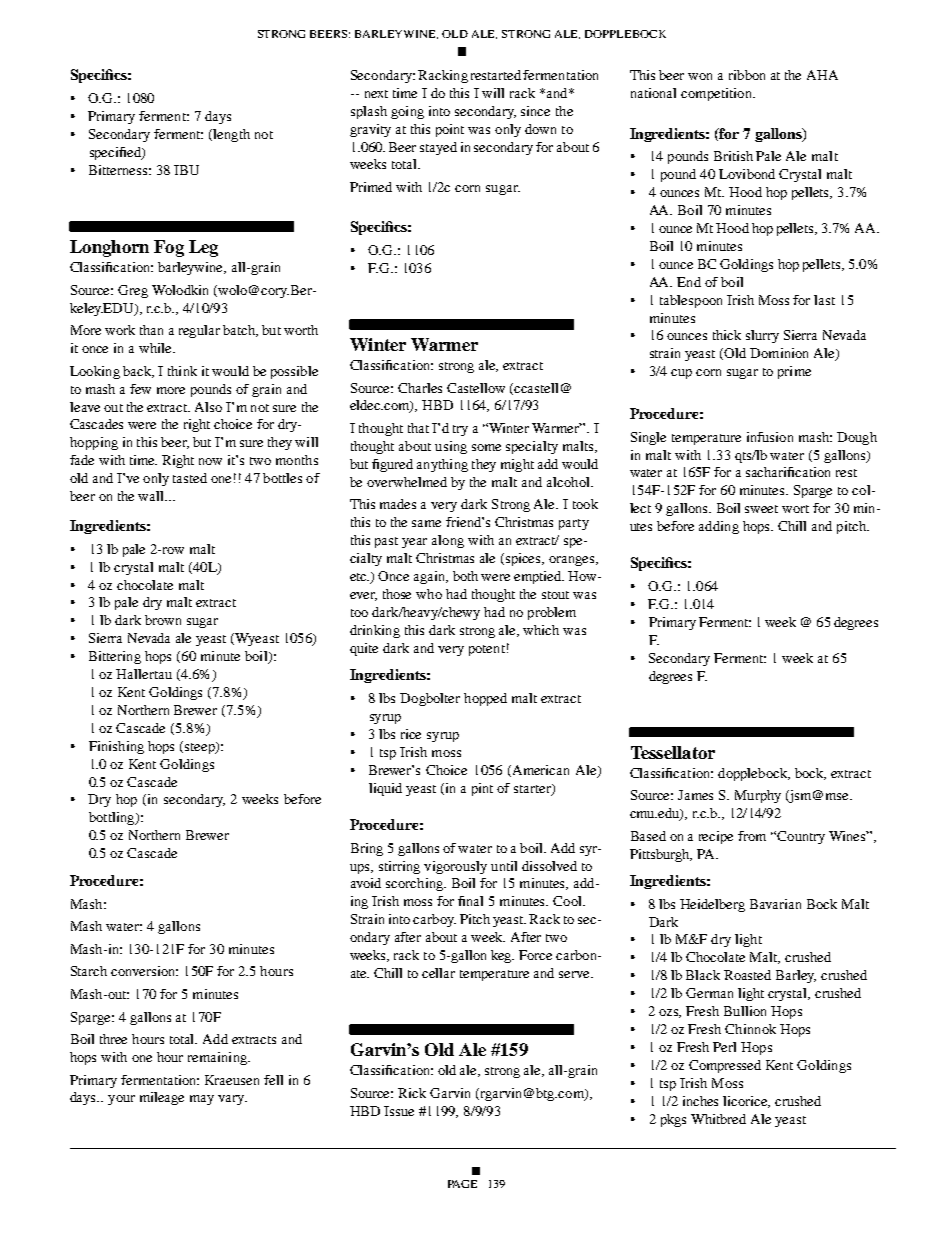 The width and height of the screenshot is (952, 1233). Describe the element at coordinates (719, 527) in the screenshot. I see `adding` at that location.
